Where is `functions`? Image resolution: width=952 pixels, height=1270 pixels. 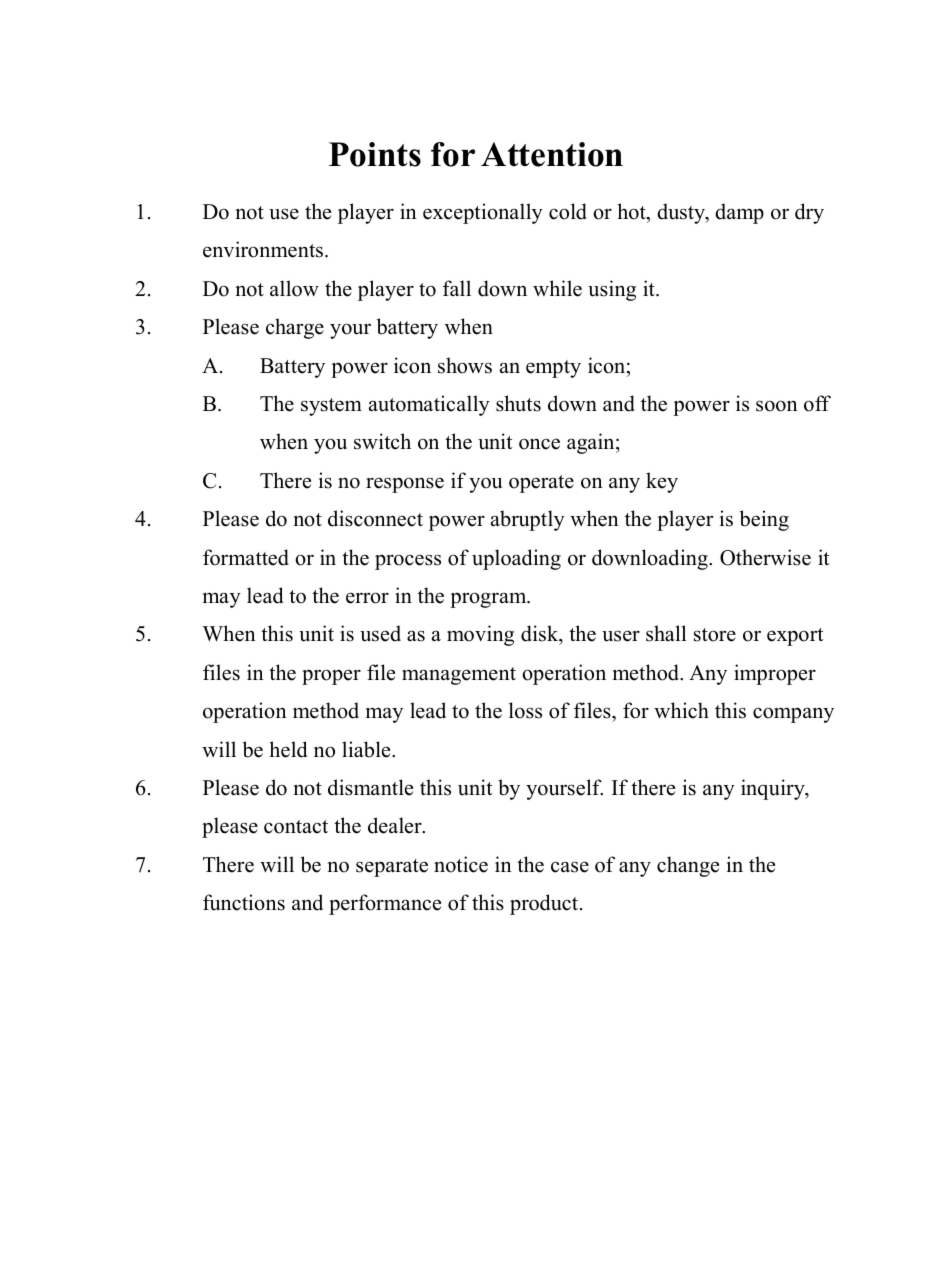
functions is located at coordinates (244, 902).
